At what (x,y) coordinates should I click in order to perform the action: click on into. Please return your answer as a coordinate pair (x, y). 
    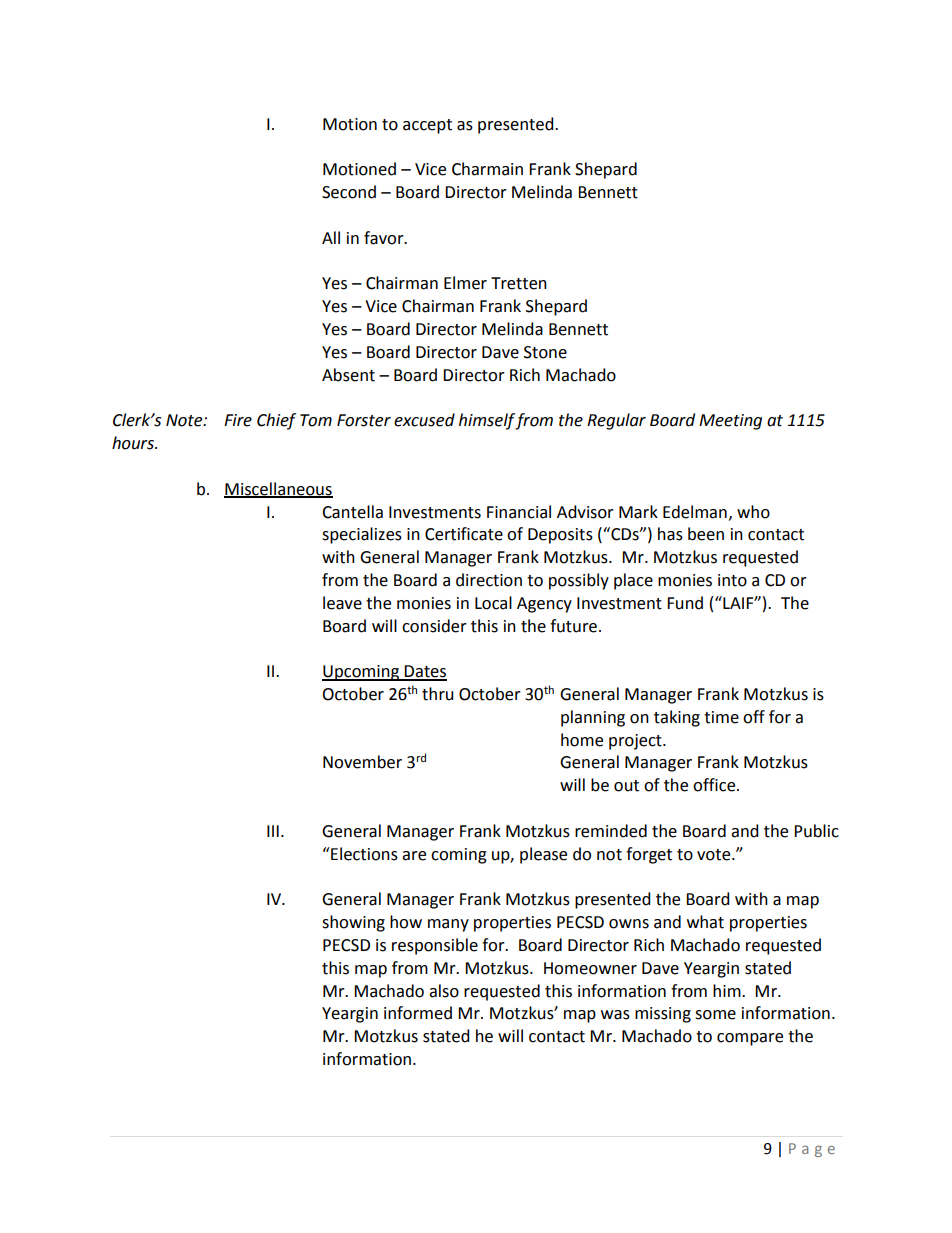
    Looking at the image, I should click on (732, 580).
